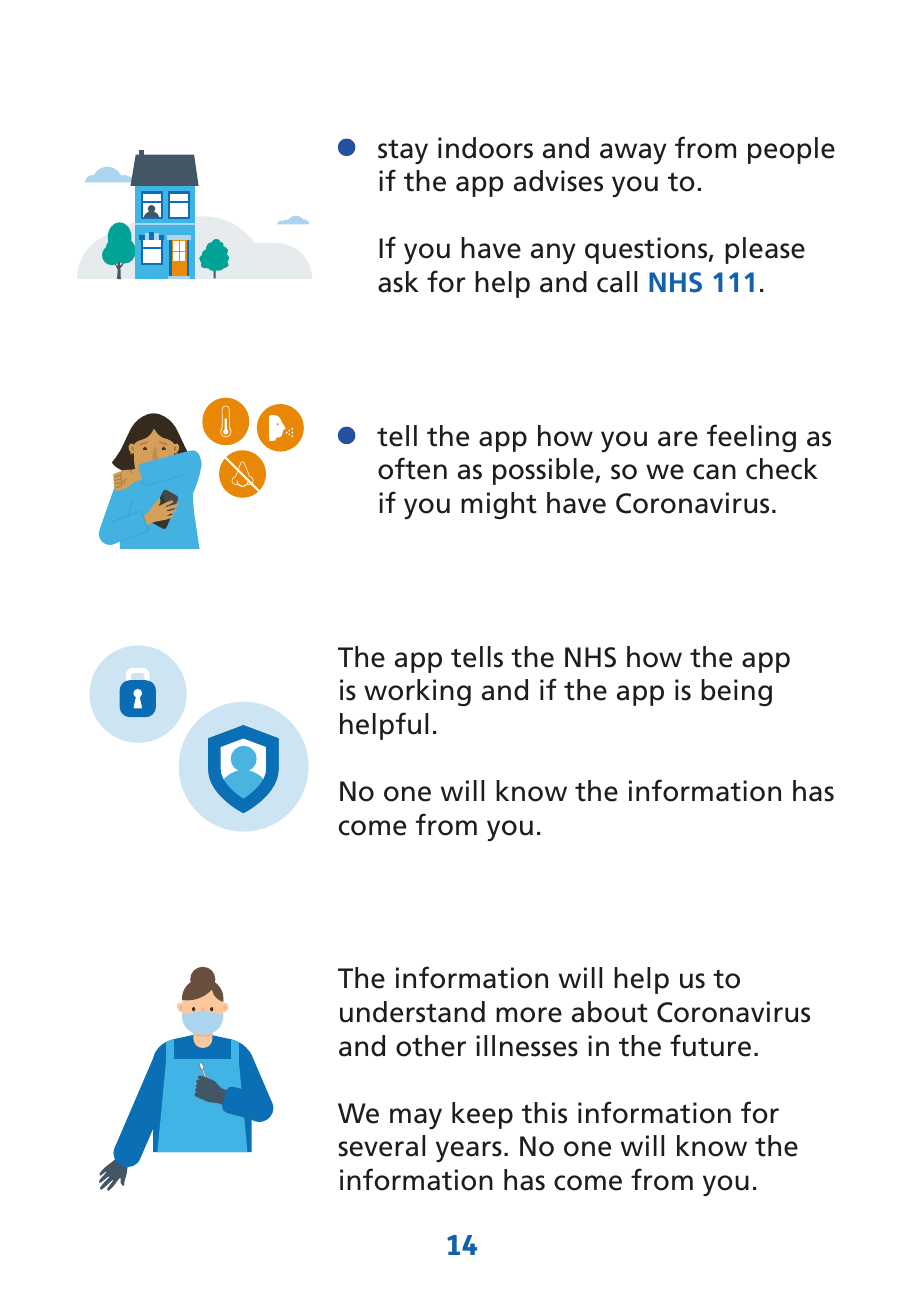  I want to click on feeling, so click(751, 438).
